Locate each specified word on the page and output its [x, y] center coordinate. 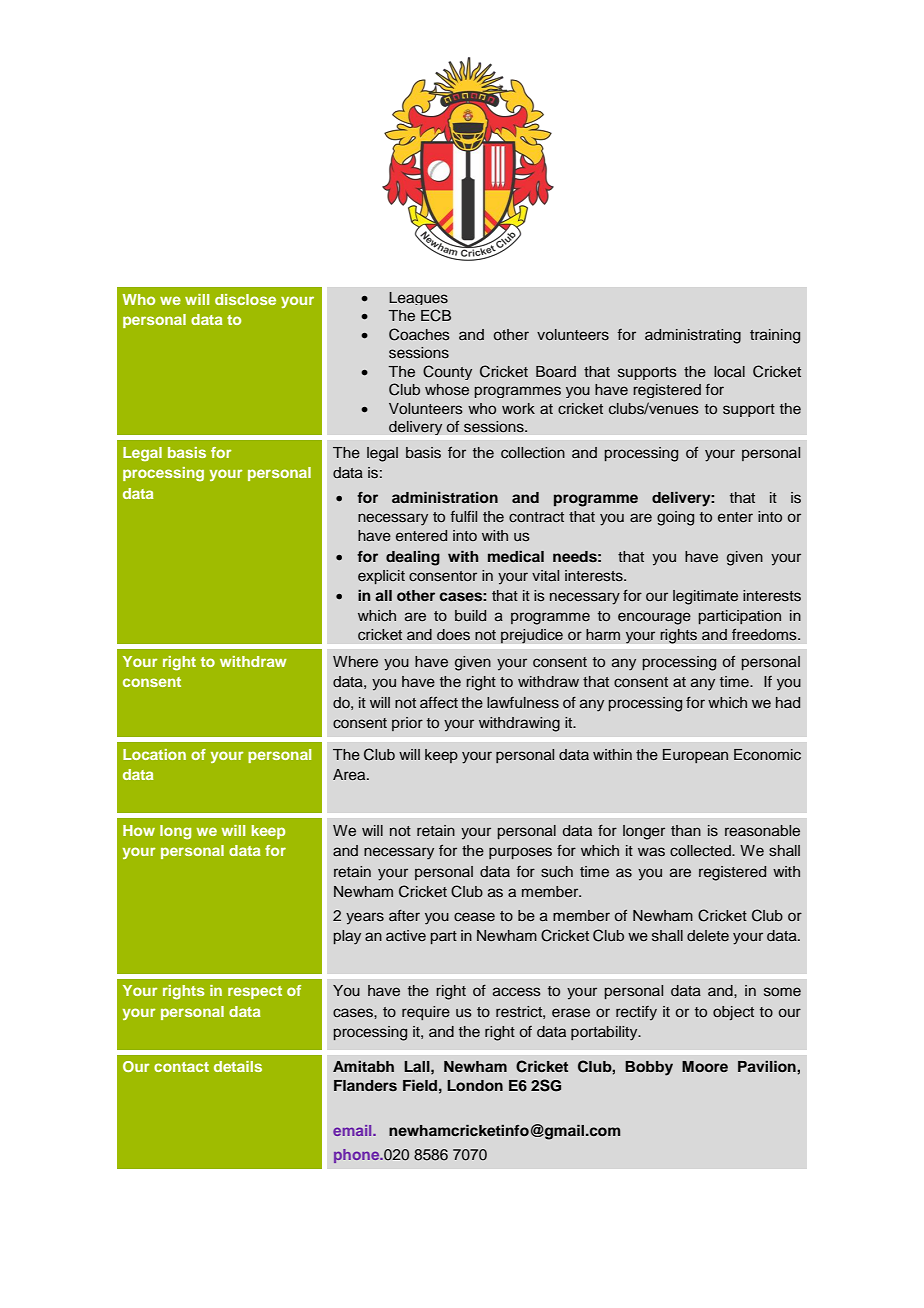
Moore [705, 1066]
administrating [693, 336]
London [475, 1085]
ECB [436, 315]
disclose [245, 299]
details [238, 1066]
